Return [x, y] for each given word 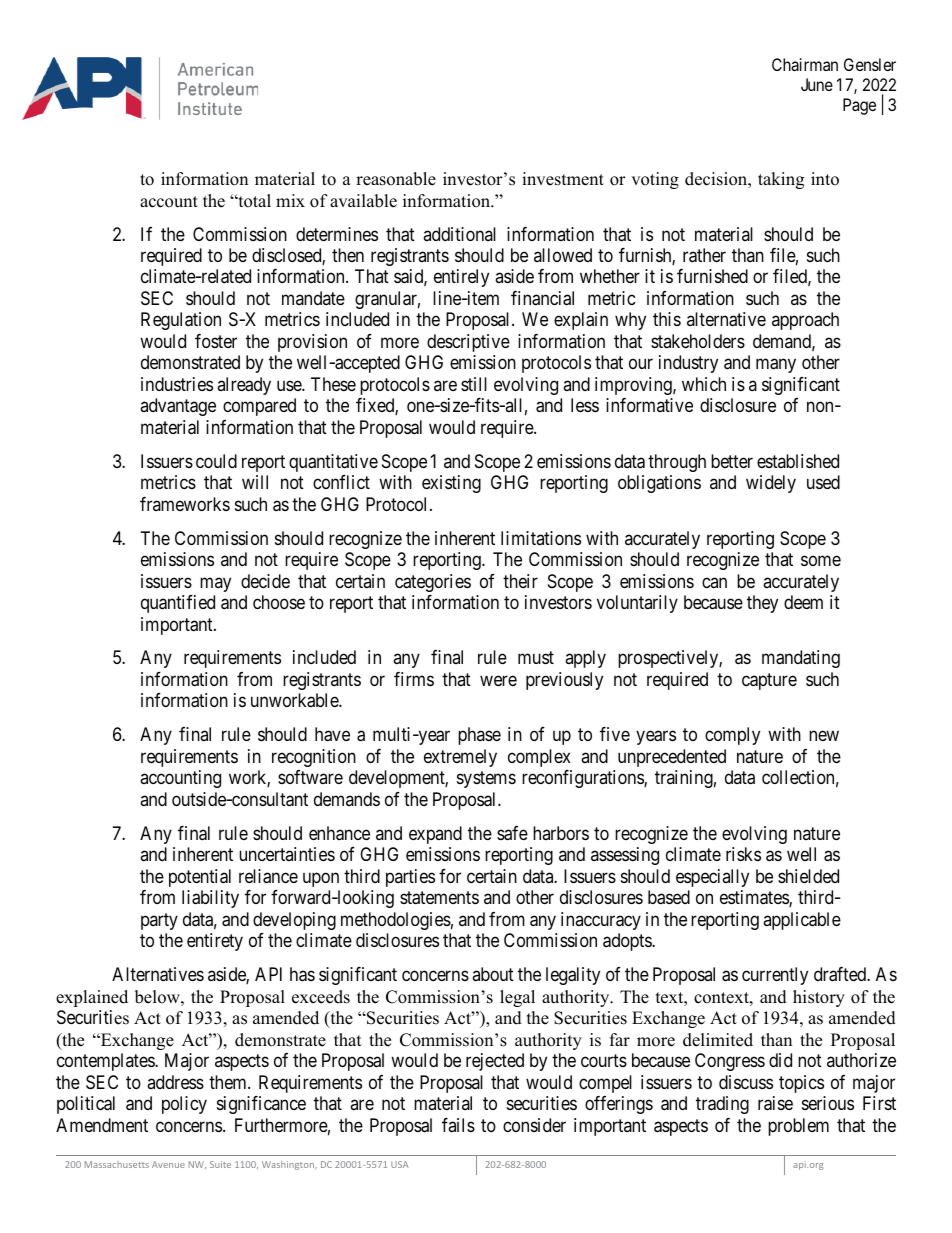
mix [290, 200]
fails [458, 1125]
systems [486, 780]
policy [184, 1105]
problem [798, 1127]
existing [451, 484]
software [310, 777]
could [216, 461]
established [798, 461]
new [824, 736]
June [817, 84]
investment [563, 179]
